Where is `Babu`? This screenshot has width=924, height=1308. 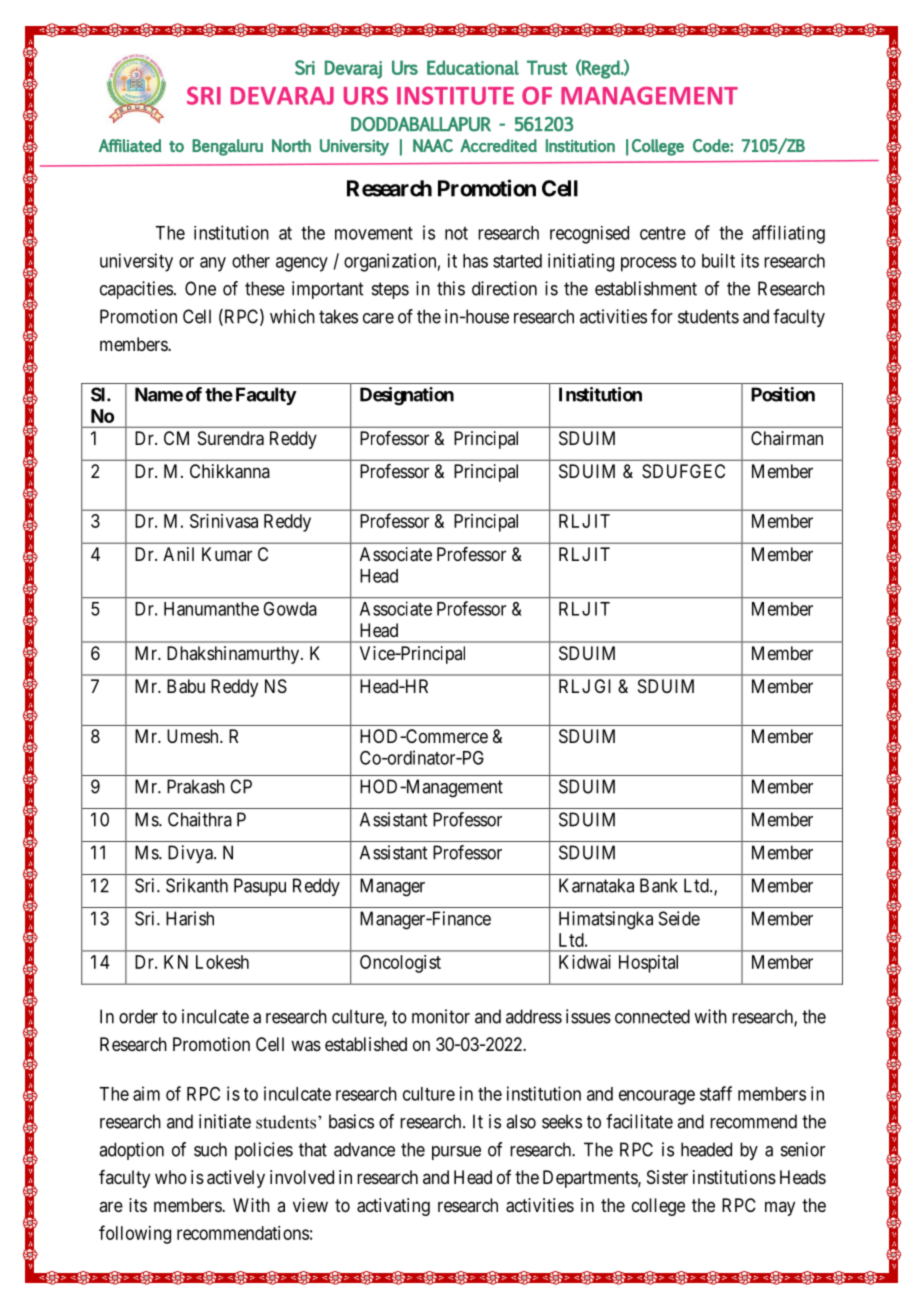
Babu is located at coordinates (186, 686).
